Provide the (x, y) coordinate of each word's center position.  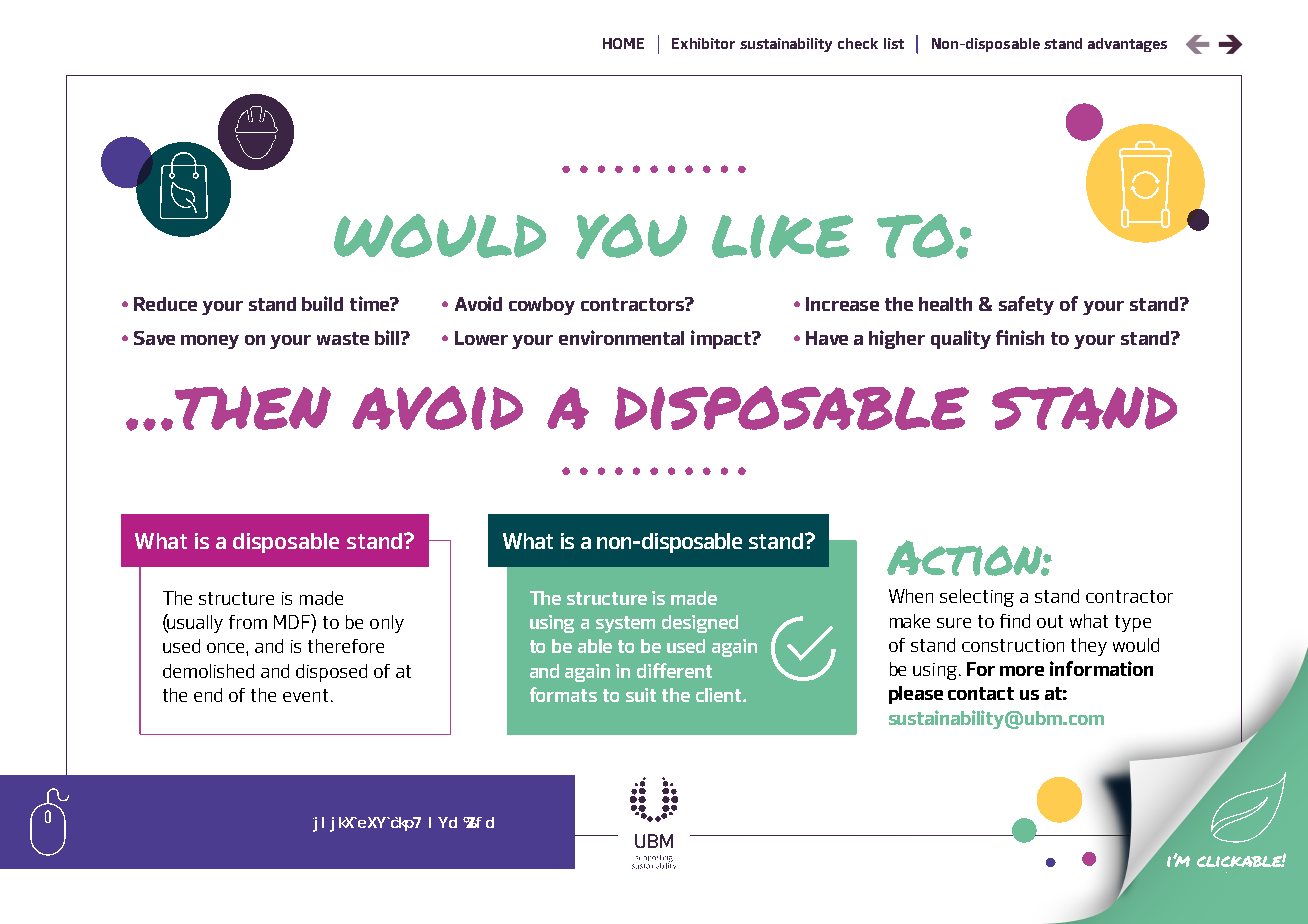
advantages (1127, 45)
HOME (623, 43)
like (782, 236)
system (625, 624)
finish (1020, 337)
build (322, 303)
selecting (977, 598)
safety (1026, 305)
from (248, 622)
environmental (621, 337)
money (210, 342)
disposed (331, 673)
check (858, 43)
